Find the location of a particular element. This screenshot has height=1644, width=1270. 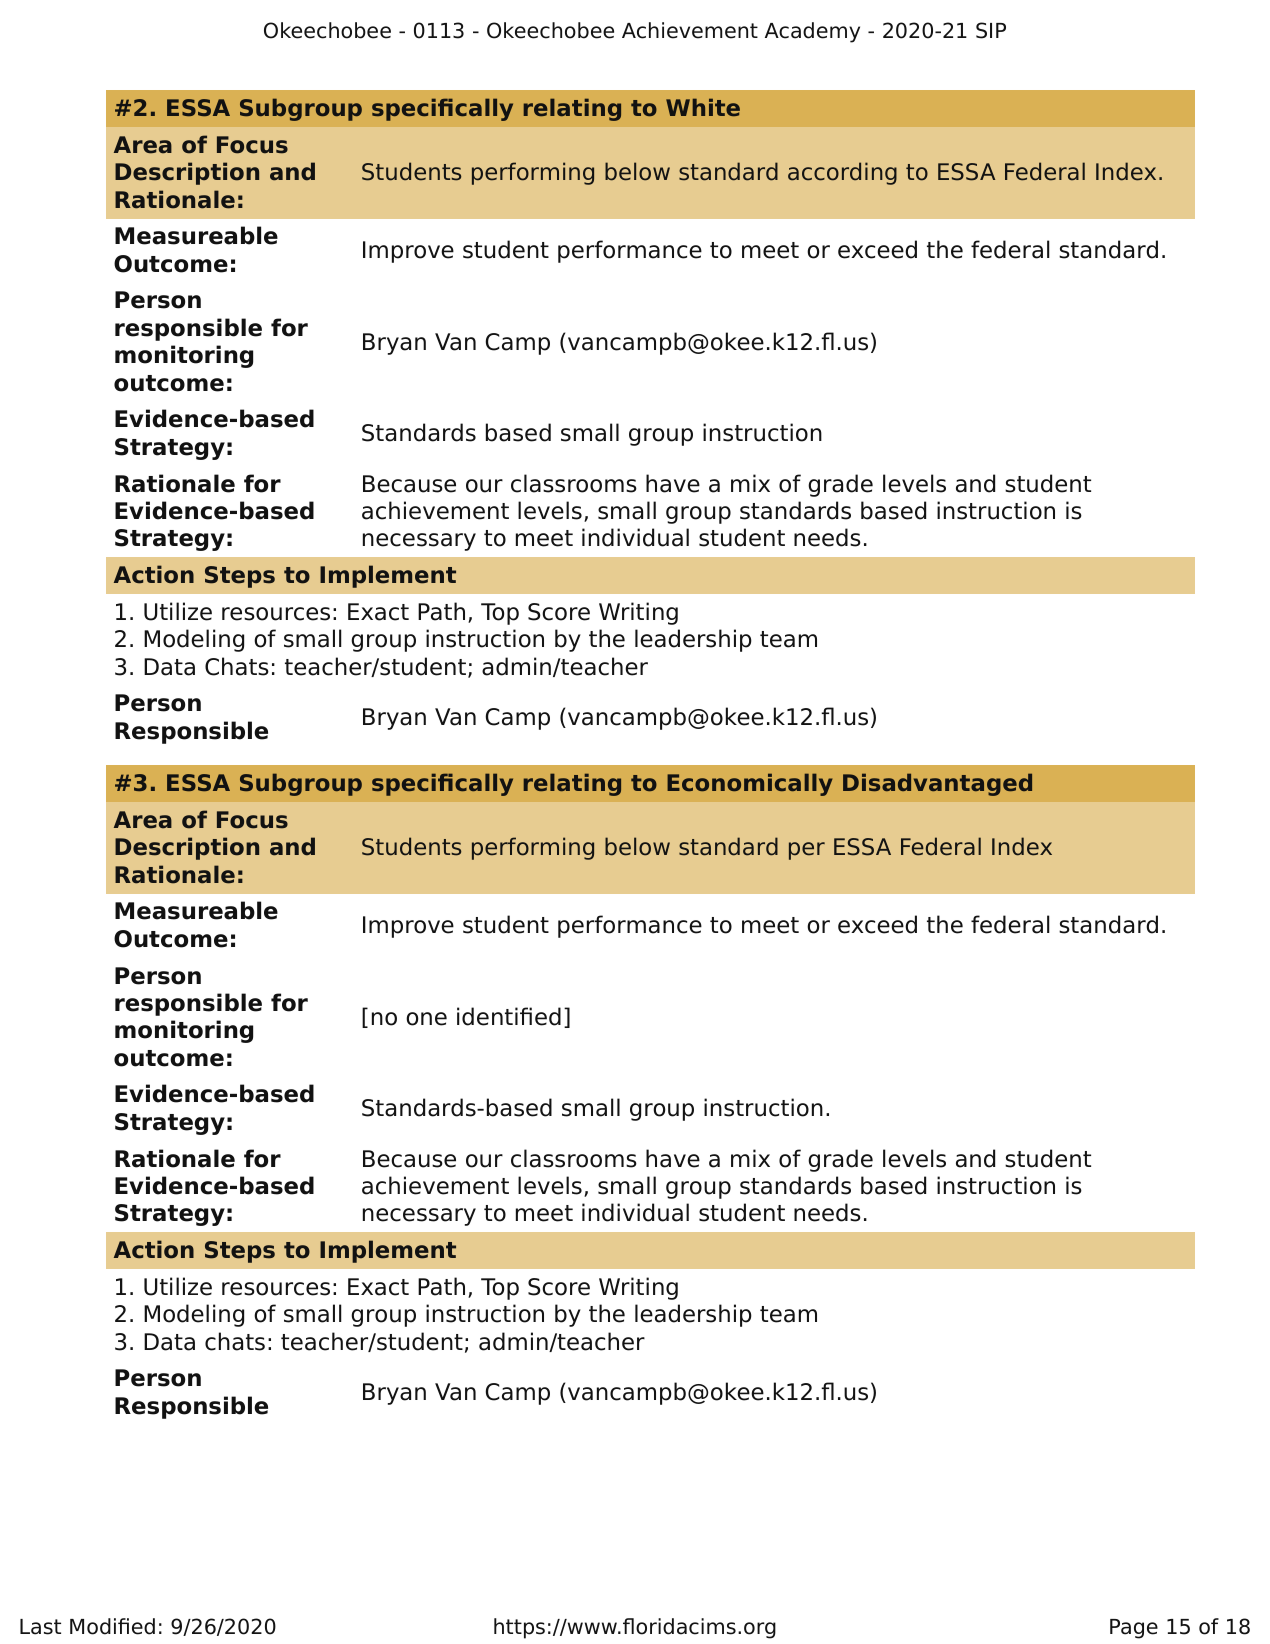

SIP is located at coordinates (991, 30).
